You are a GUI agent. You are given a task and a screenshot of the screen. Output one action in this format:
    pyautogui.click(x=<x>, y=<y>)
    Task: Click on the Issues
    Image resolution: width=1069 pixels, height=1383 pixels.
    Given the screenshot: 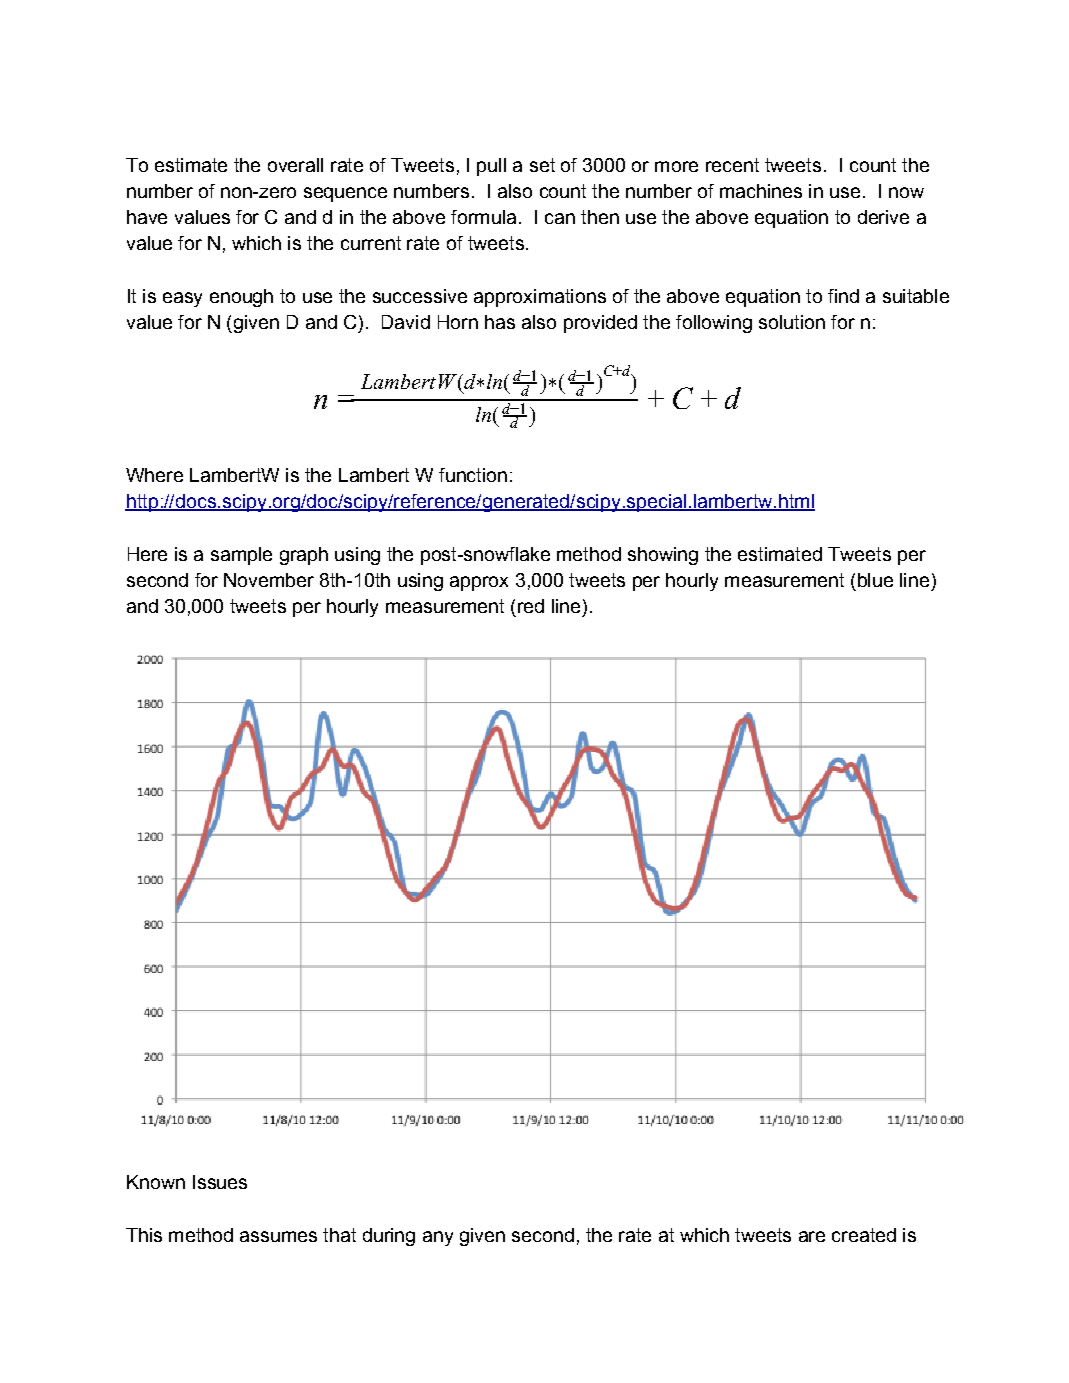 What is the action you would take?
    pyautogui.click(x=220, y=1182)
